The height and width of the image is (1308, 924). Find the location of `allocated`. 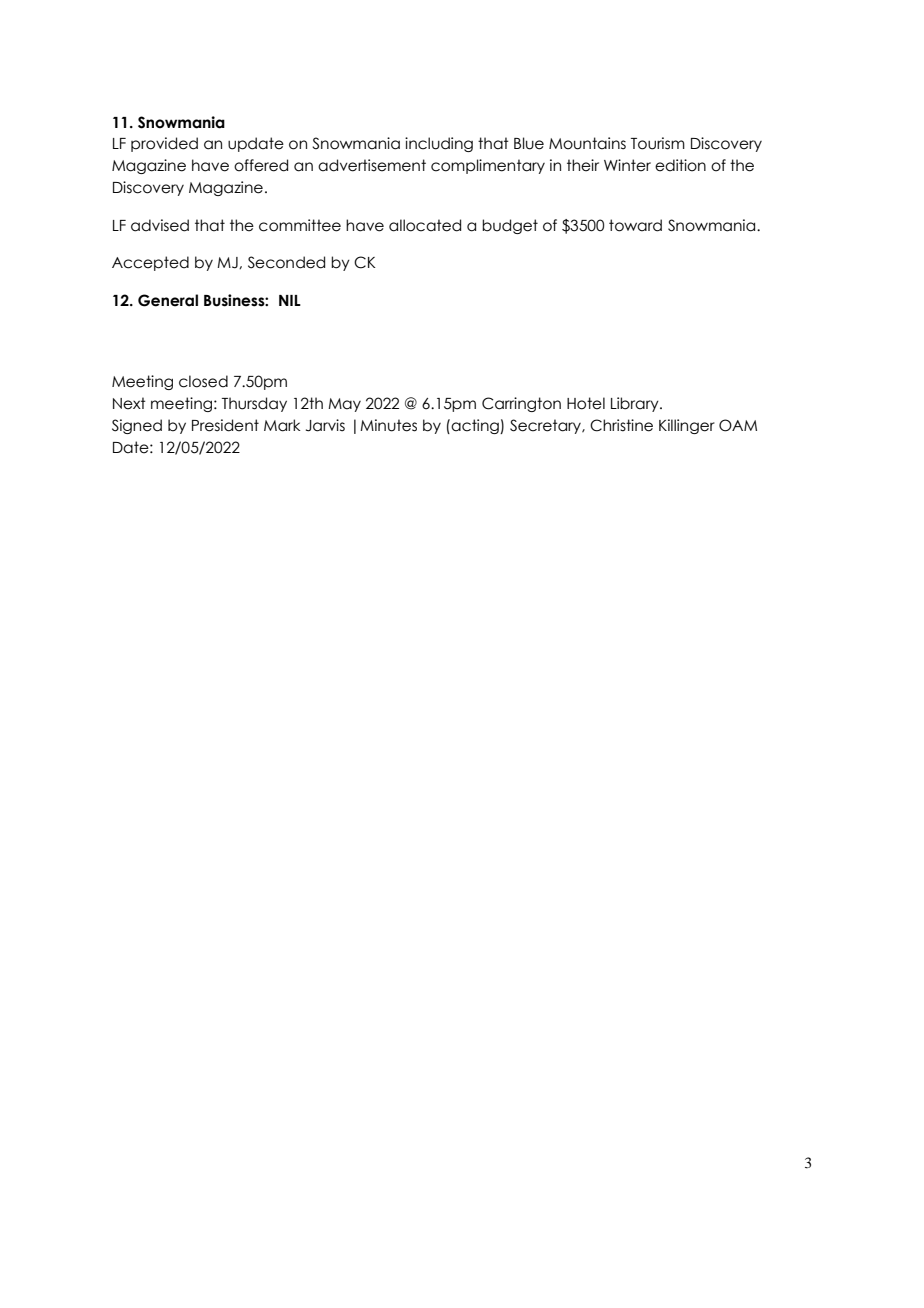

allocated is located at coordinates (425, 225).
